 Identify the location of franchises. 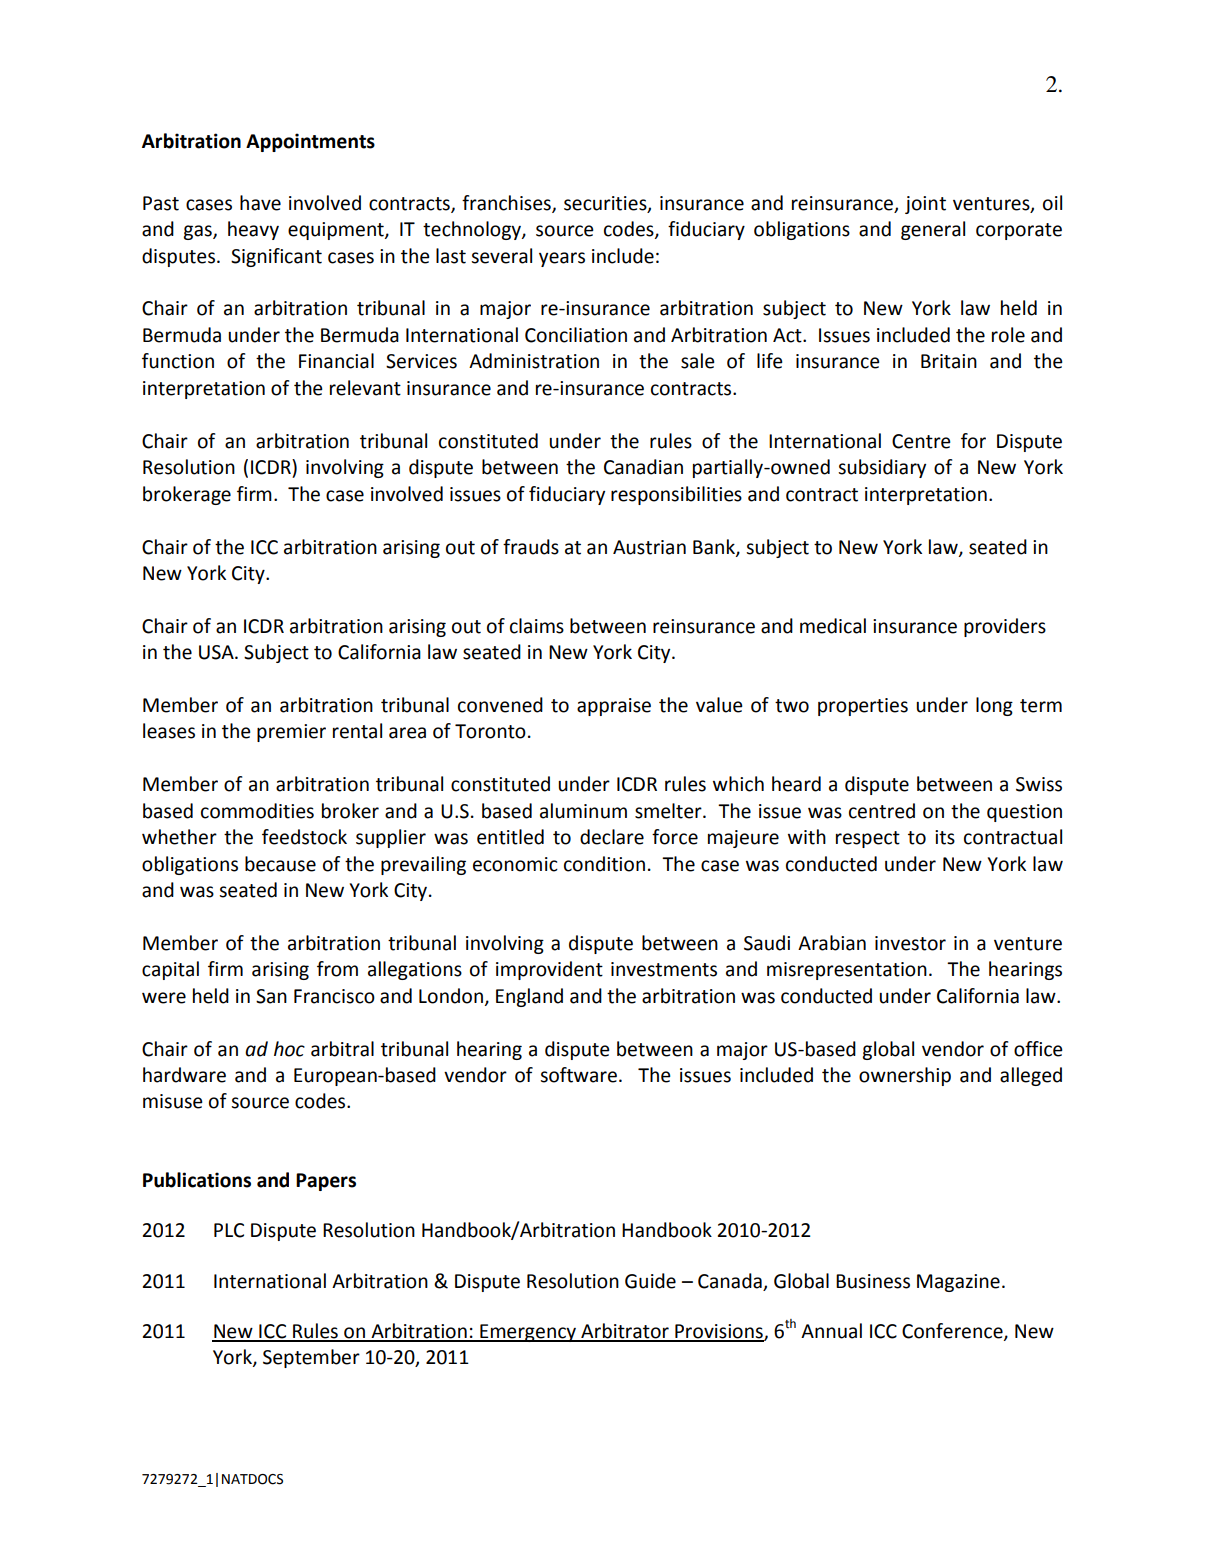
(507, 203).
